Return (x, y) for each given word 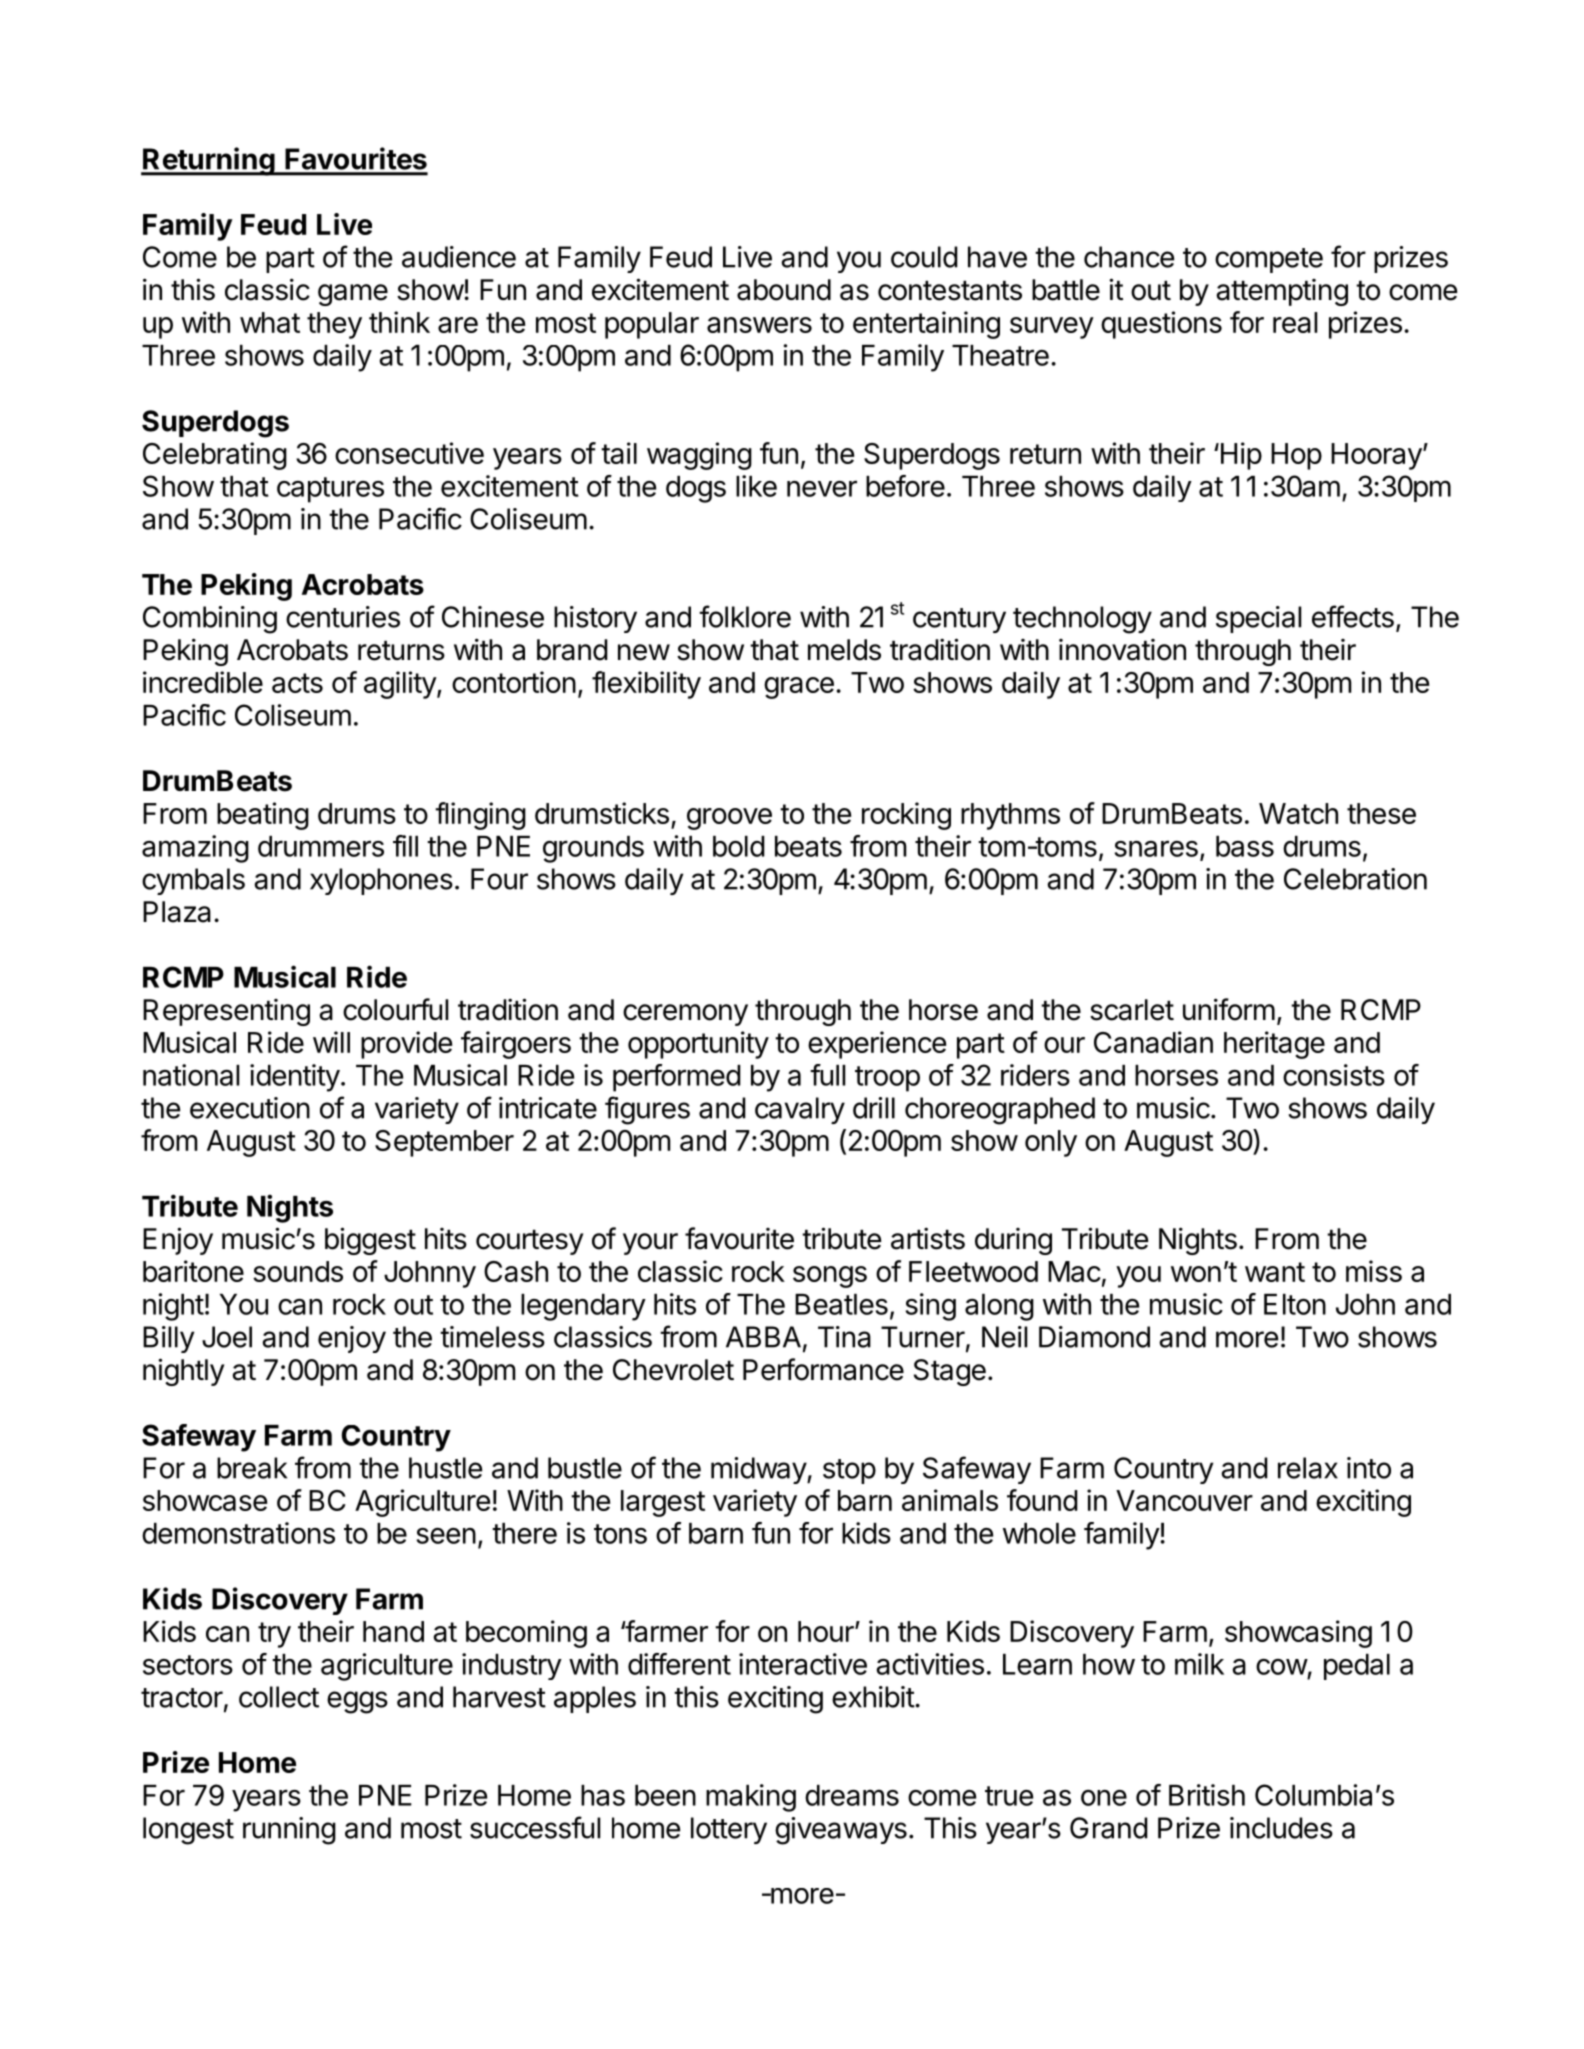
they (334, 325)
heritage (1274, 1045)
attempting (1282, 292)
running (289, 1831)
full (827, 1075)
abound (784, 290)
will (331, 1042)
